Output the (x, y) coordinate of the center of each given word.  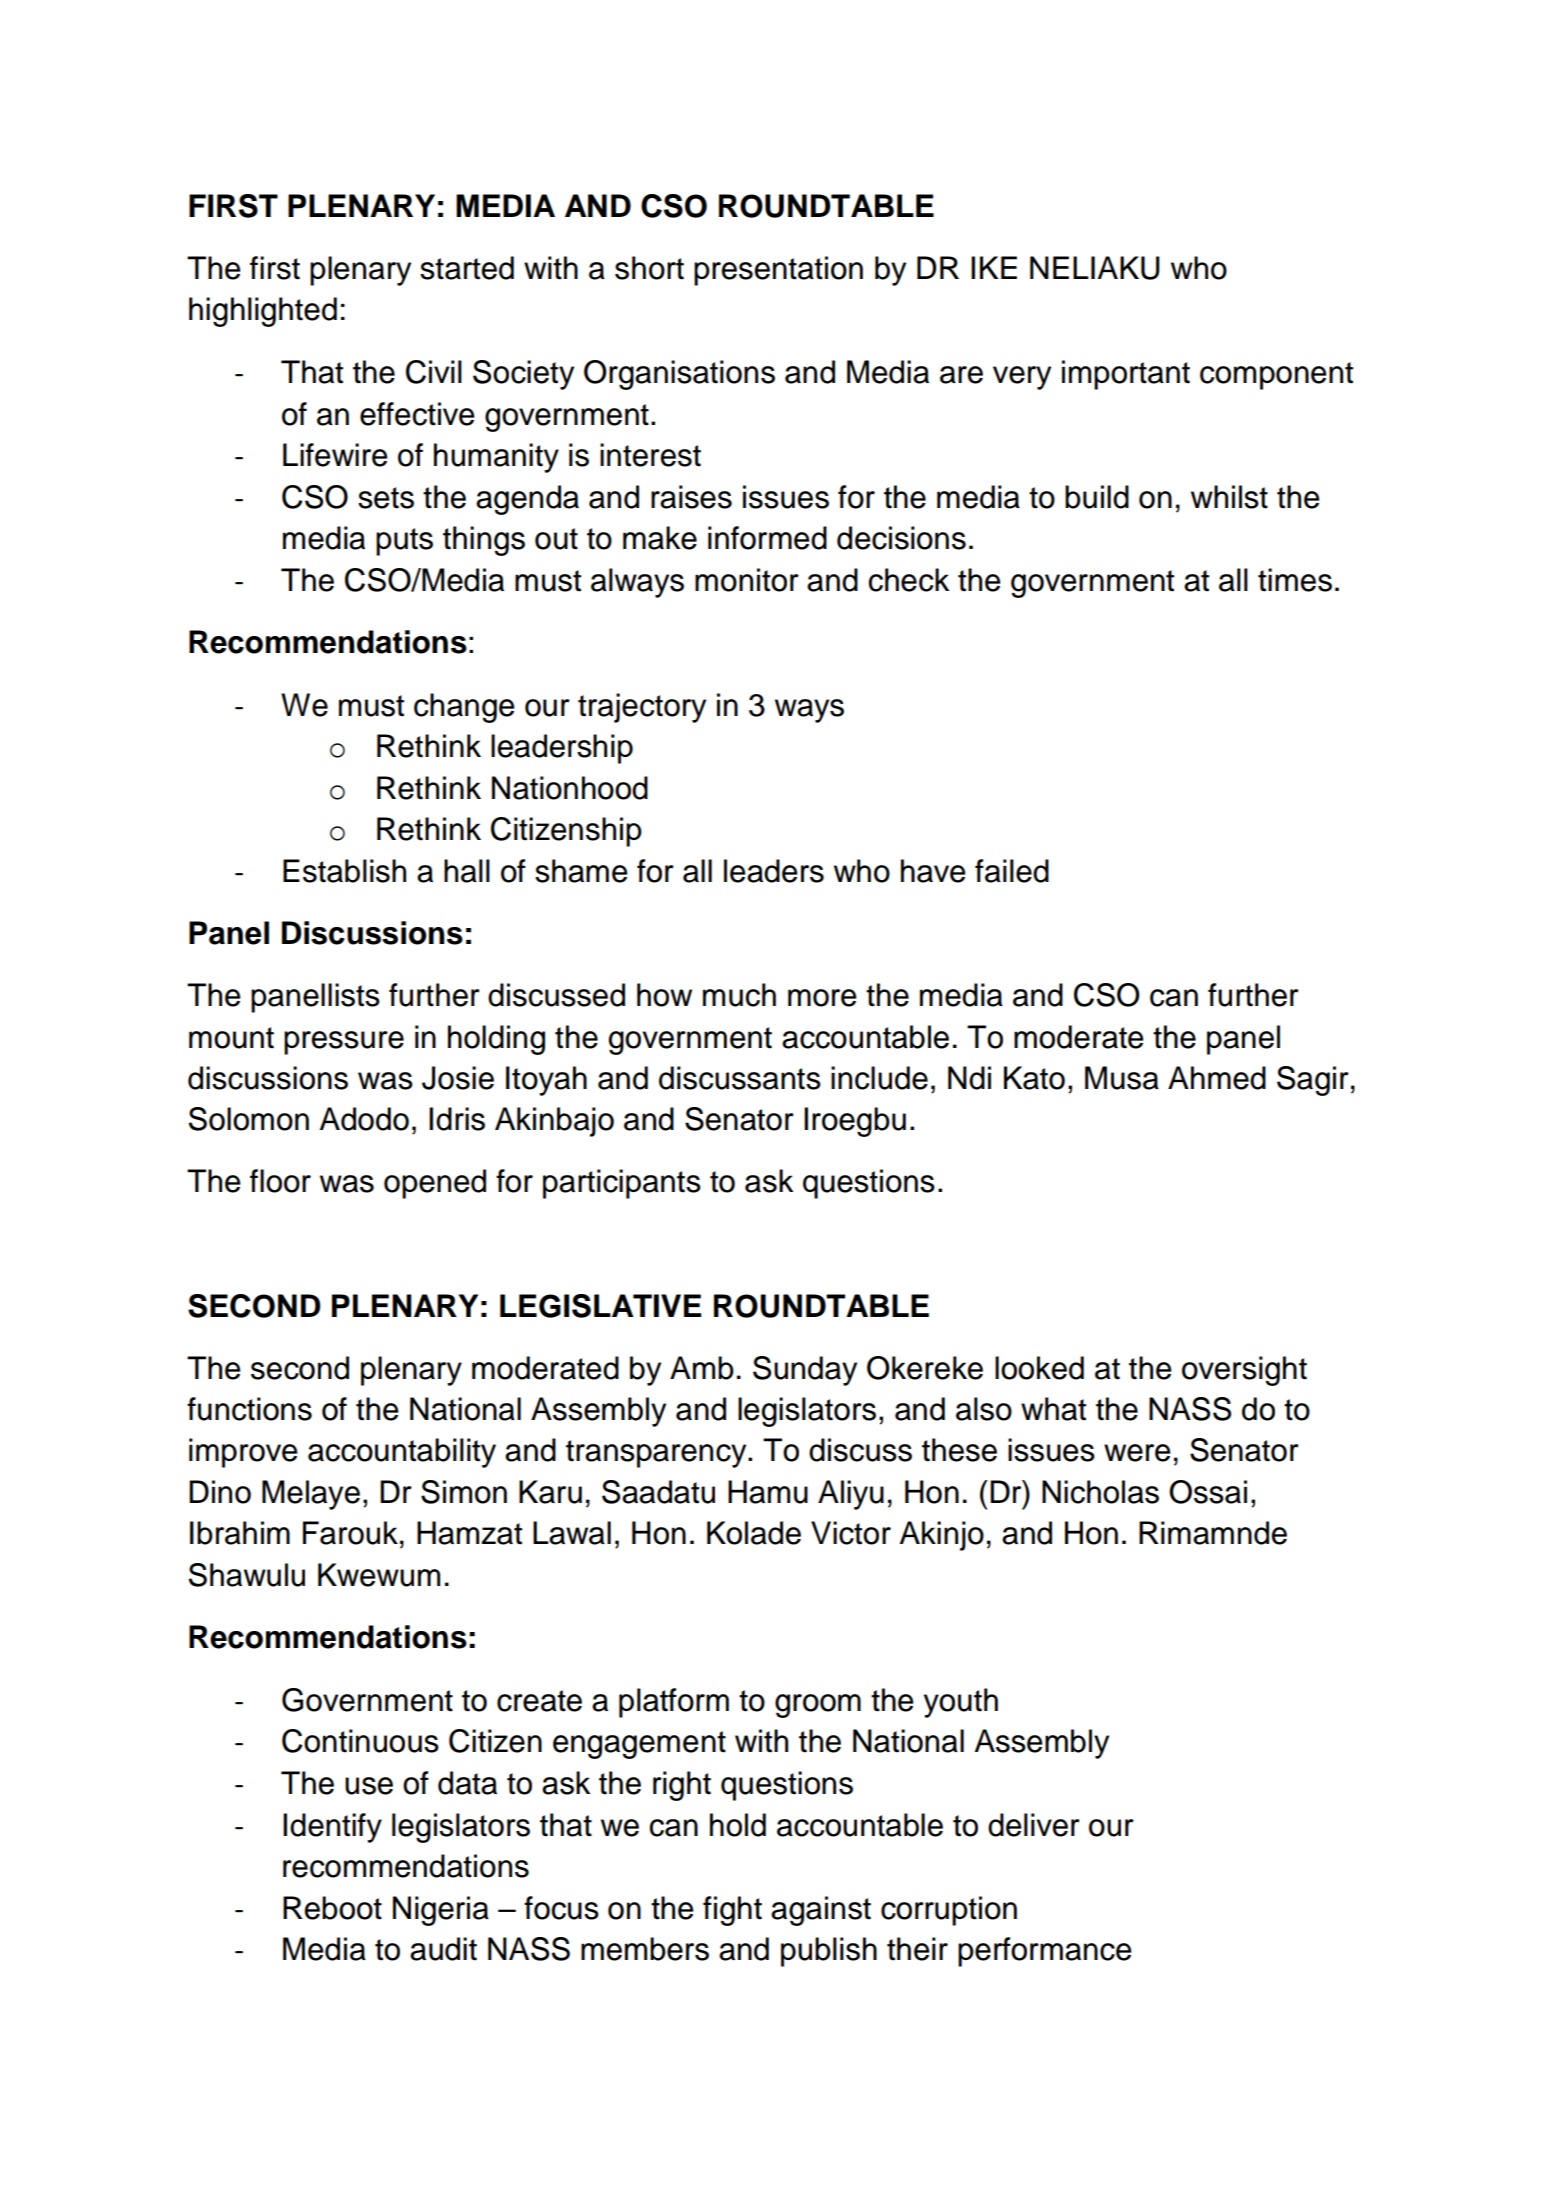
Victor (851, 1533)
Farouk (350, 1533)
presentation (778, 271)
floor (280, 1181)
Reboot (332, 1908)
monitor (747, 580)
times (1295, 580)
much (739, 995)
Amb (702, 1368)
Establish (344, 871)
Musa (1122, 1078)
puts (404, 542)
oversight (1244, 1371)
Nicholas (1100, 1492)
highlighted (263, 312)
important (1126, 375)
